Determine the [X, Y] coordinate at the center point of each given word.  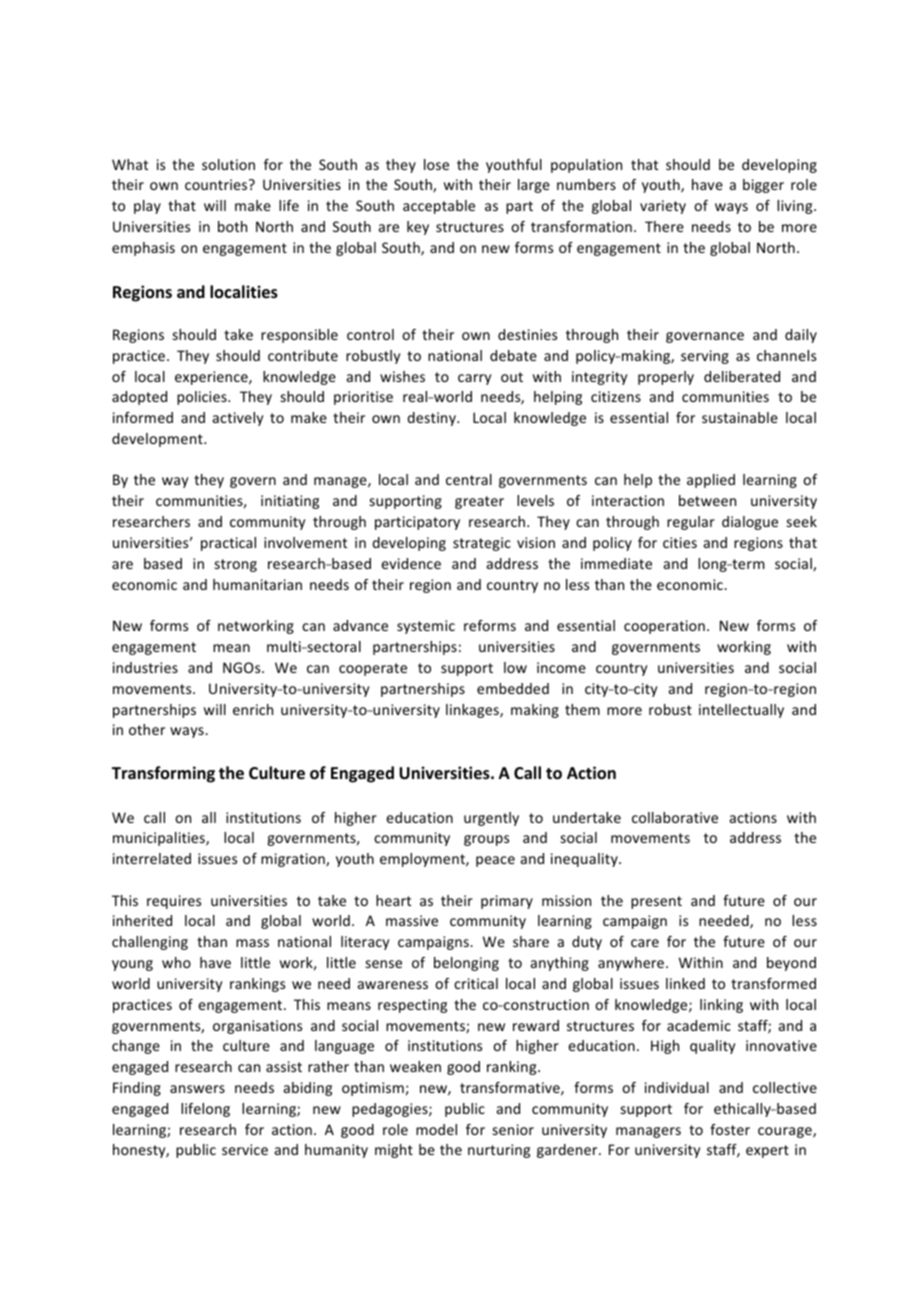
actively [238, 419]
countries [217, 184]
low [515, 667]
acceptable [439, 207]
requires [174, 902]
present [656, 902]
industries [145, 667]
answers [197, 1089]
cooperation [664, 627]
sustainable [740, 417]
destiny [432, 419]
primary [507, 902]
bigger [763, 186]
